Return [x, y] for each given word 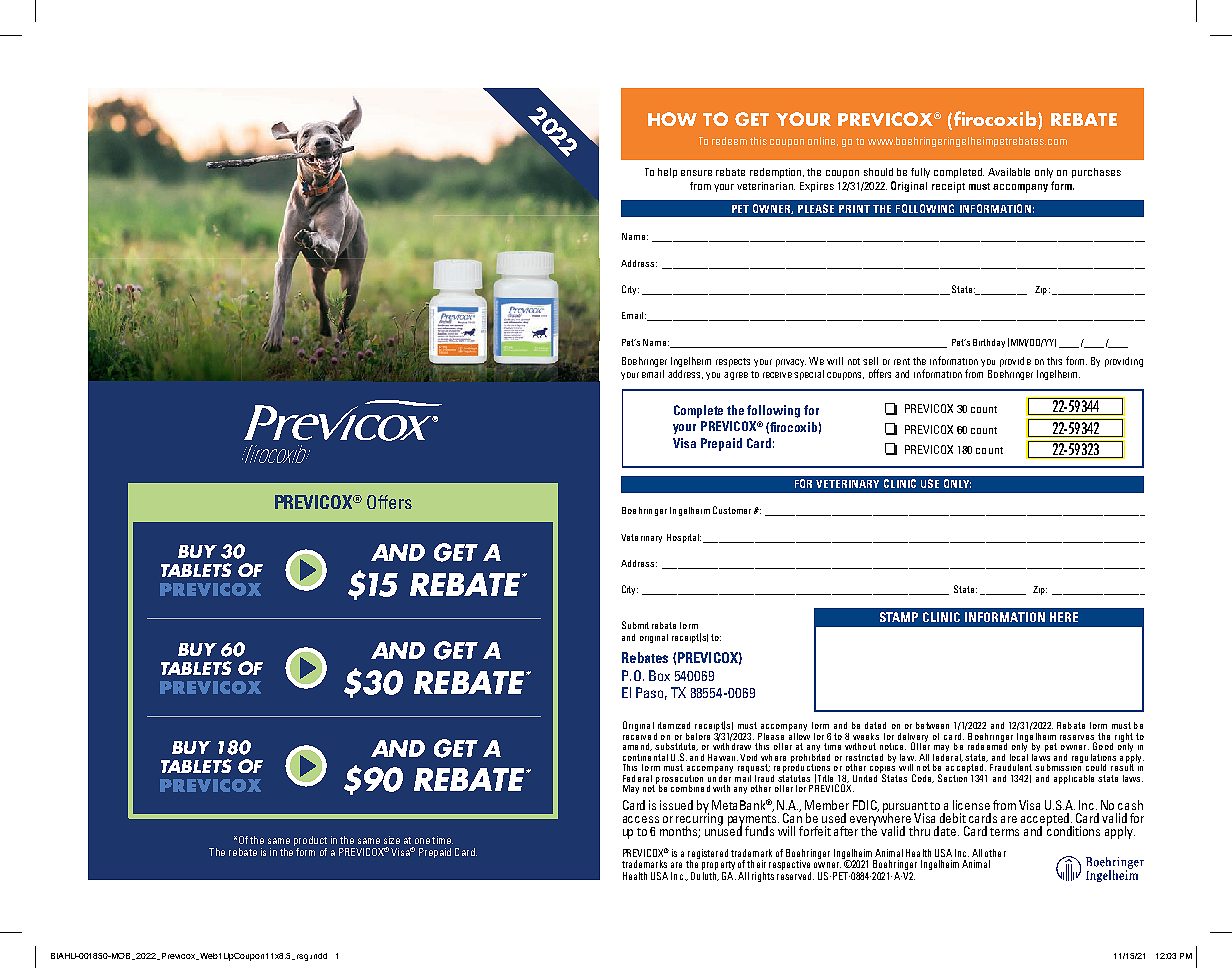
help [667, 173]
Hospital [684, 538]
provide [1015, 362]
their [756, 864]
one [422, 841]
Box [659, 675]
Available [1009, 172]
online [823, 141]
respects [733, 362]
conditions [1073, 830]
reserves [1077, 737]
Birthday [989, 343]
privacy [791, 363]
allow [799, 735]
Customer [732, 510]
